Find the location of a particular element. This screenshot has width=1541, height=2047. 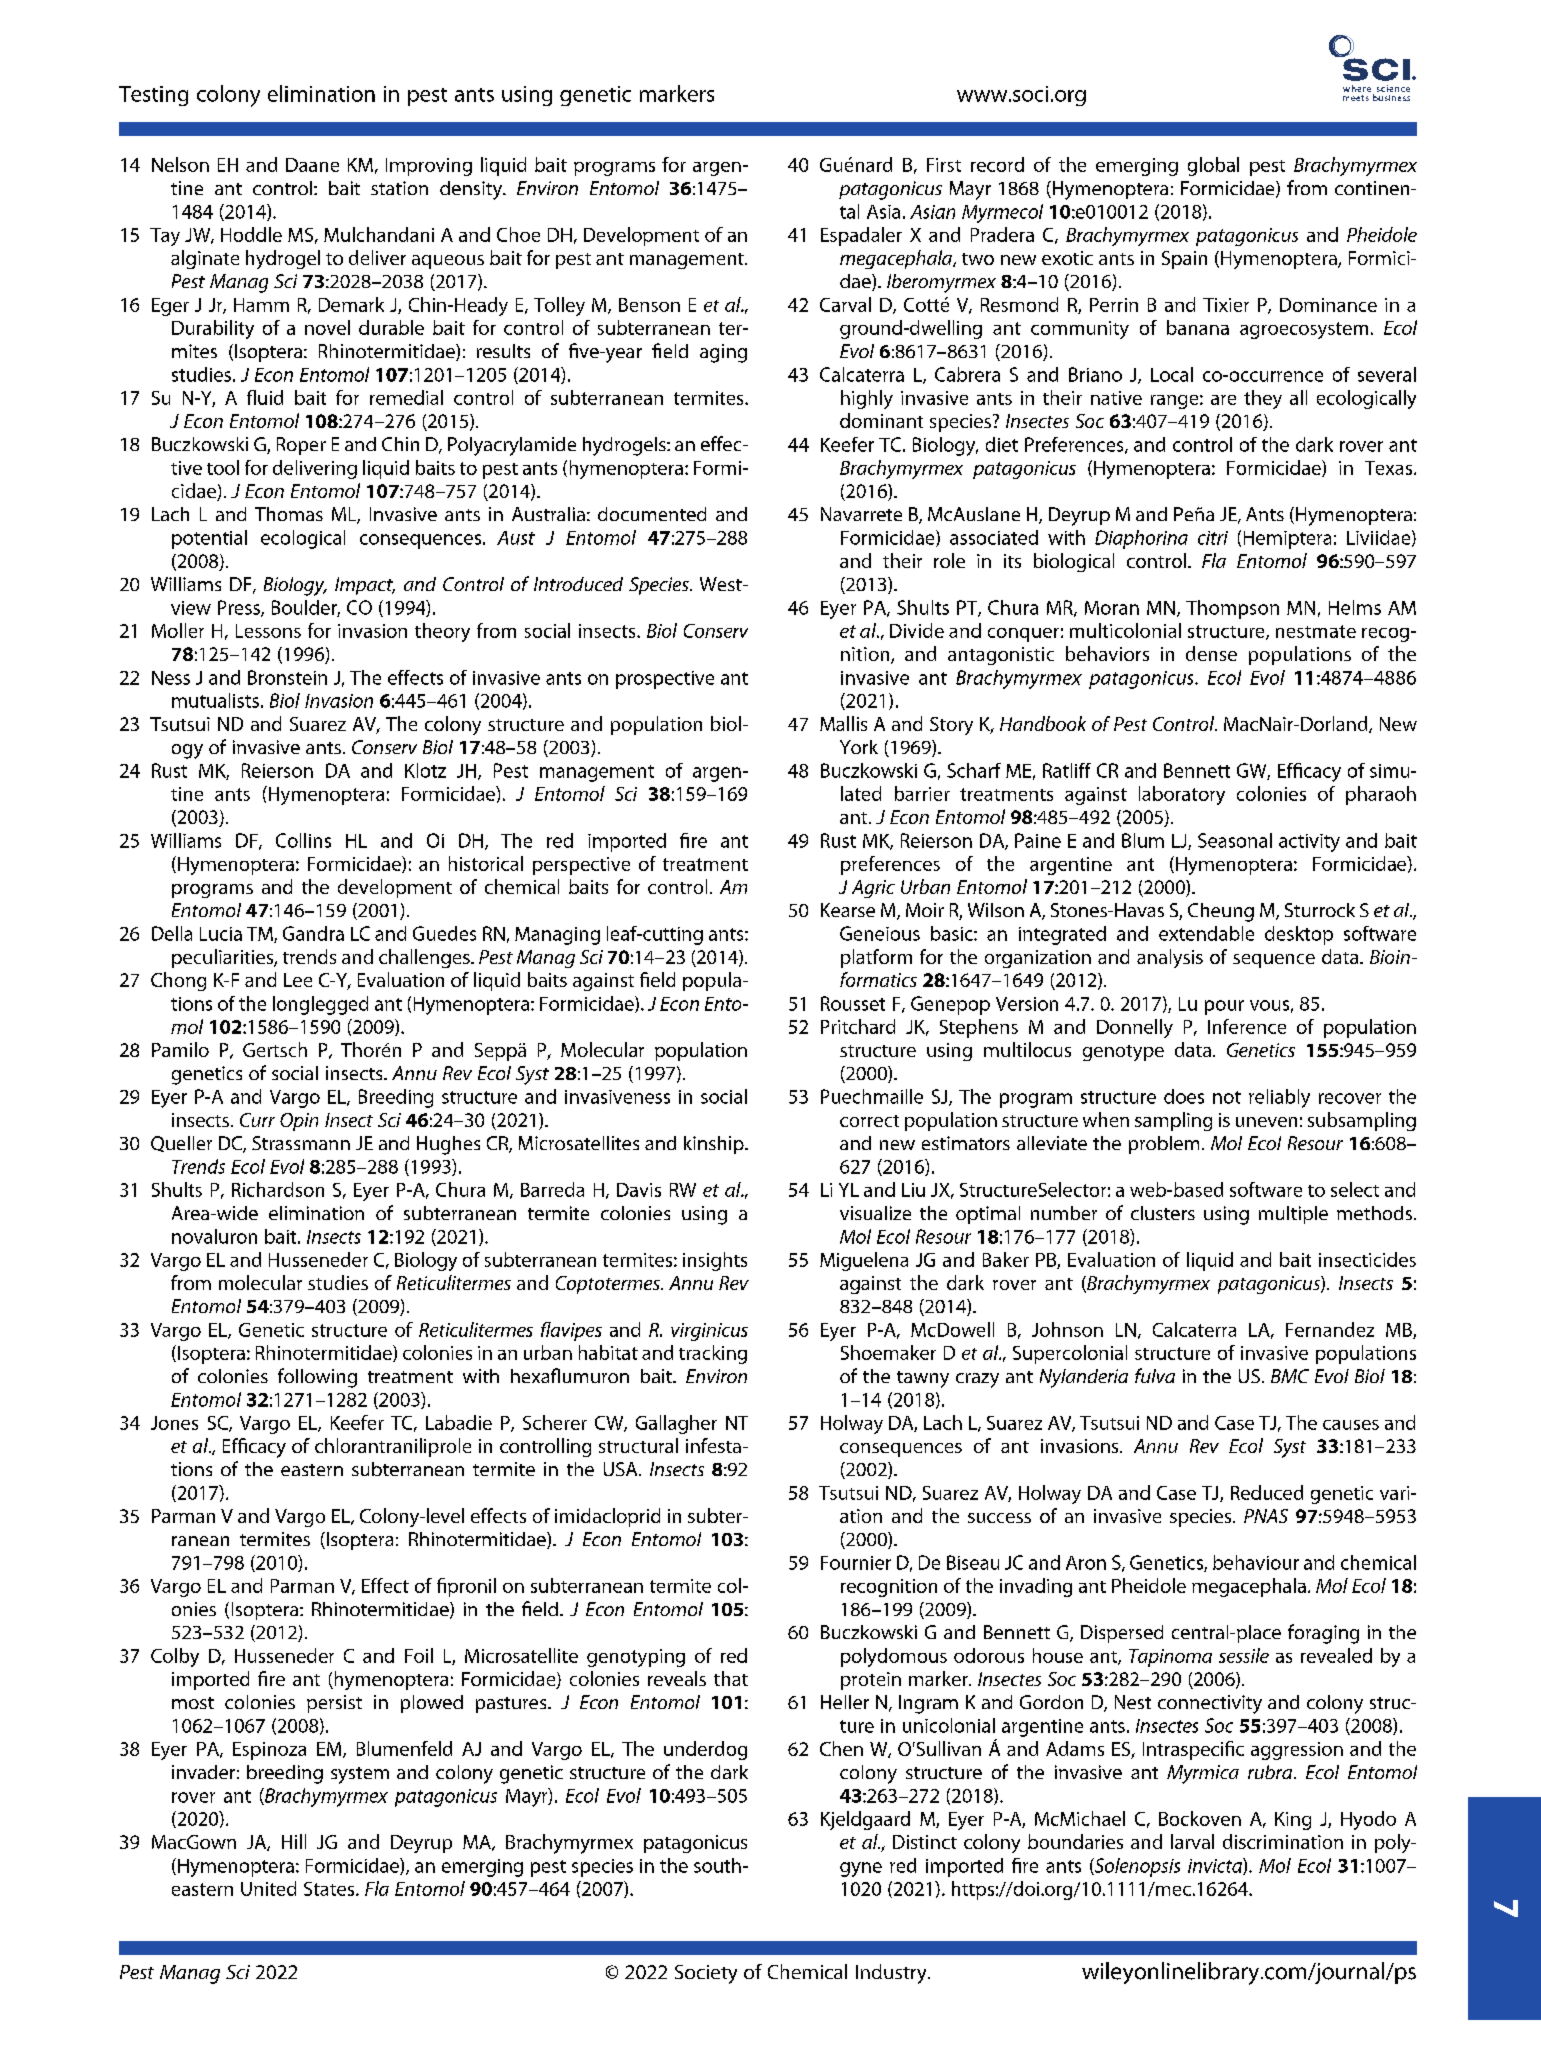

global is located at coordinates (1213, 166).
